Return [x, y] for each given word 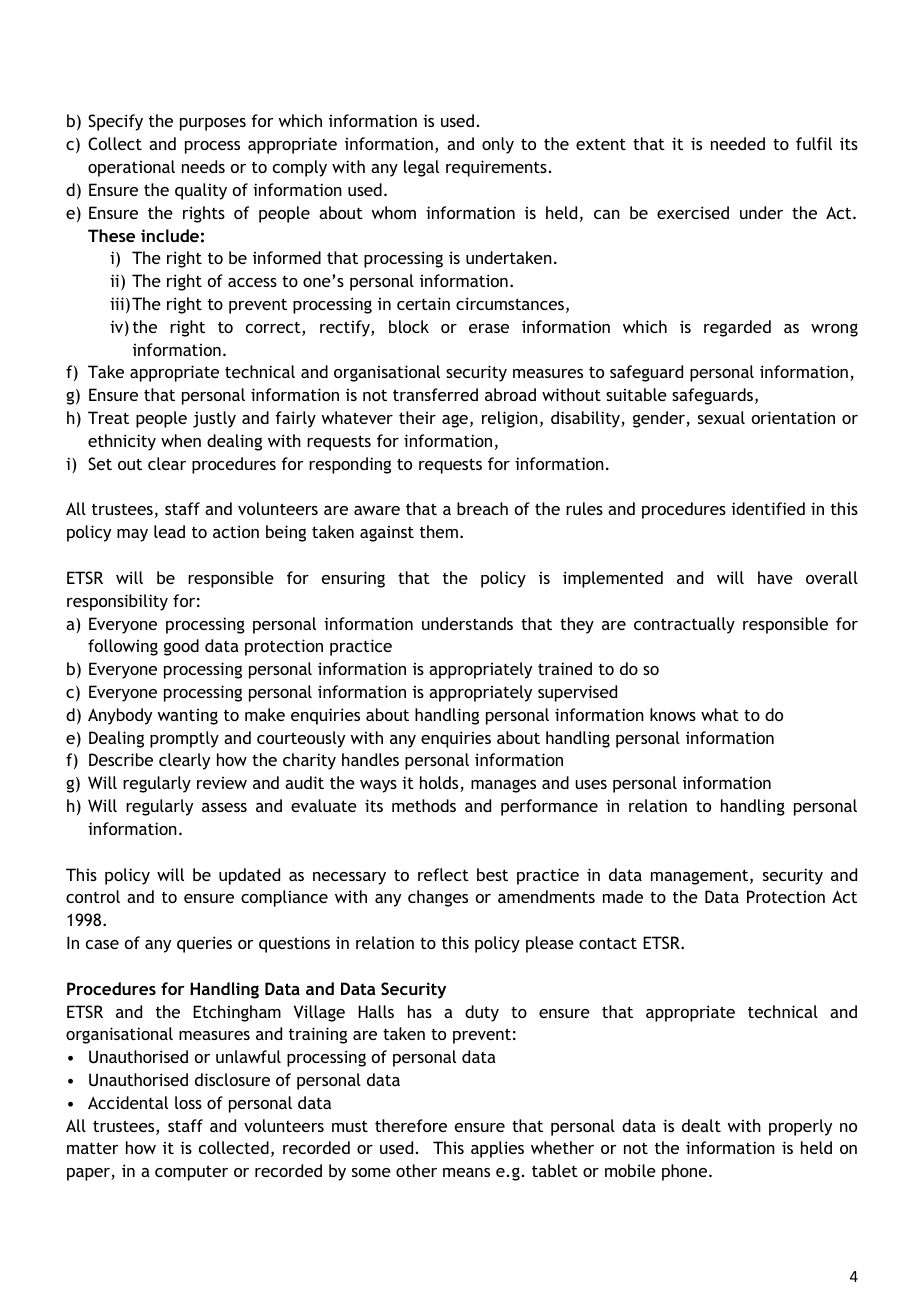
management [701, 877]
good [181, 647]
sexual [721, 417]
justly [214, 419]
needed [738, 143]
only [498, 145]
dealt [701, 1125]
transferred [435, 394]
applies [497, 1149]
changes [438, 898]
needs [203, 166]
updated [249, 876]
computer [191, 1173]
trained [565, 668]
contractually [684, 625]
